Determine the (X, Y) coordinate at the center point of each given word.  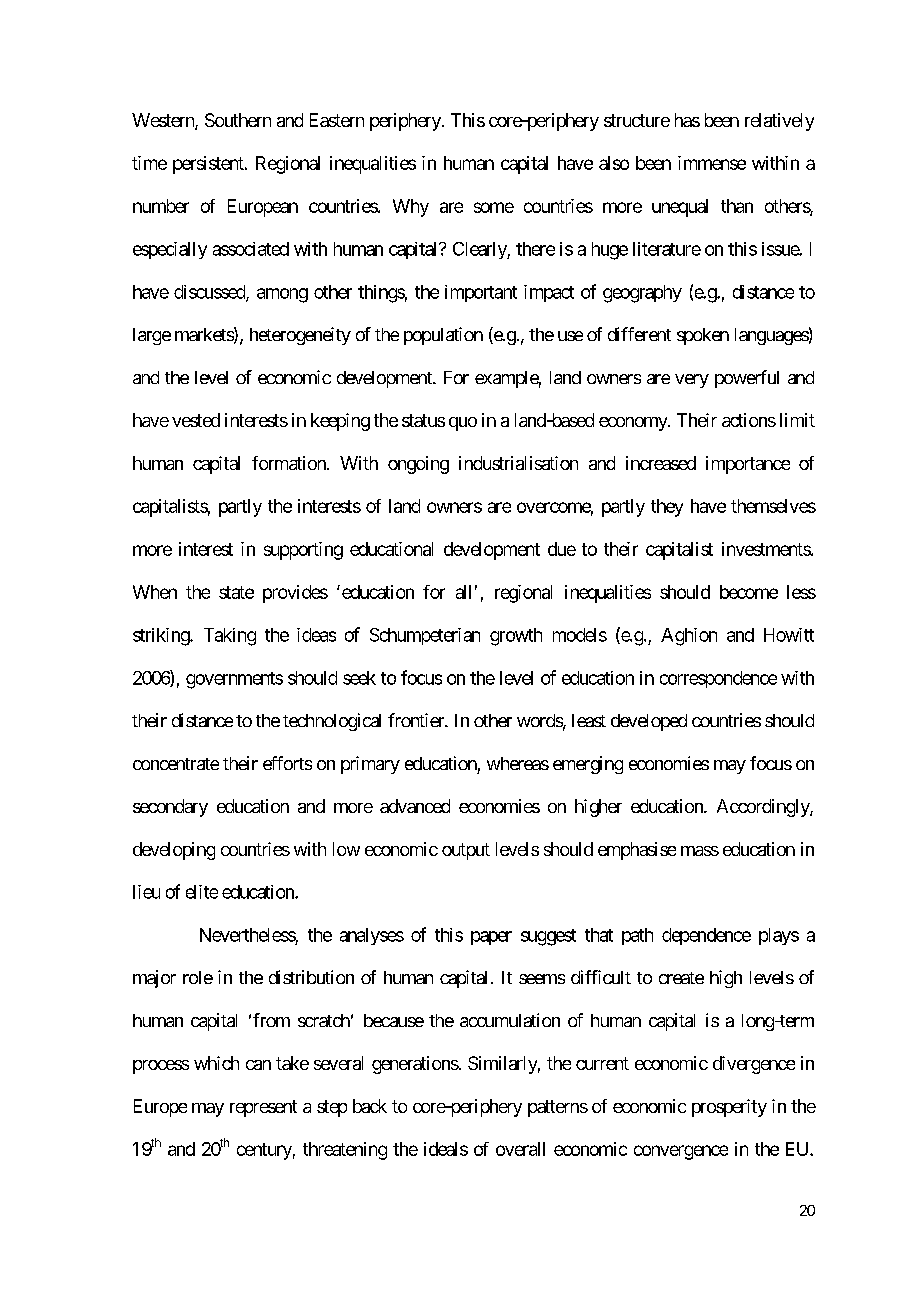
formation (290, 463)
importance (748, 465)
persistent (209, 165)
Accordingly (764, 808)
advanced (415, 806)
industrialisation (518, 463)
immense (712, 163)
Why (411, 208)
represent (263, 1108)
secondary (170, 808)
